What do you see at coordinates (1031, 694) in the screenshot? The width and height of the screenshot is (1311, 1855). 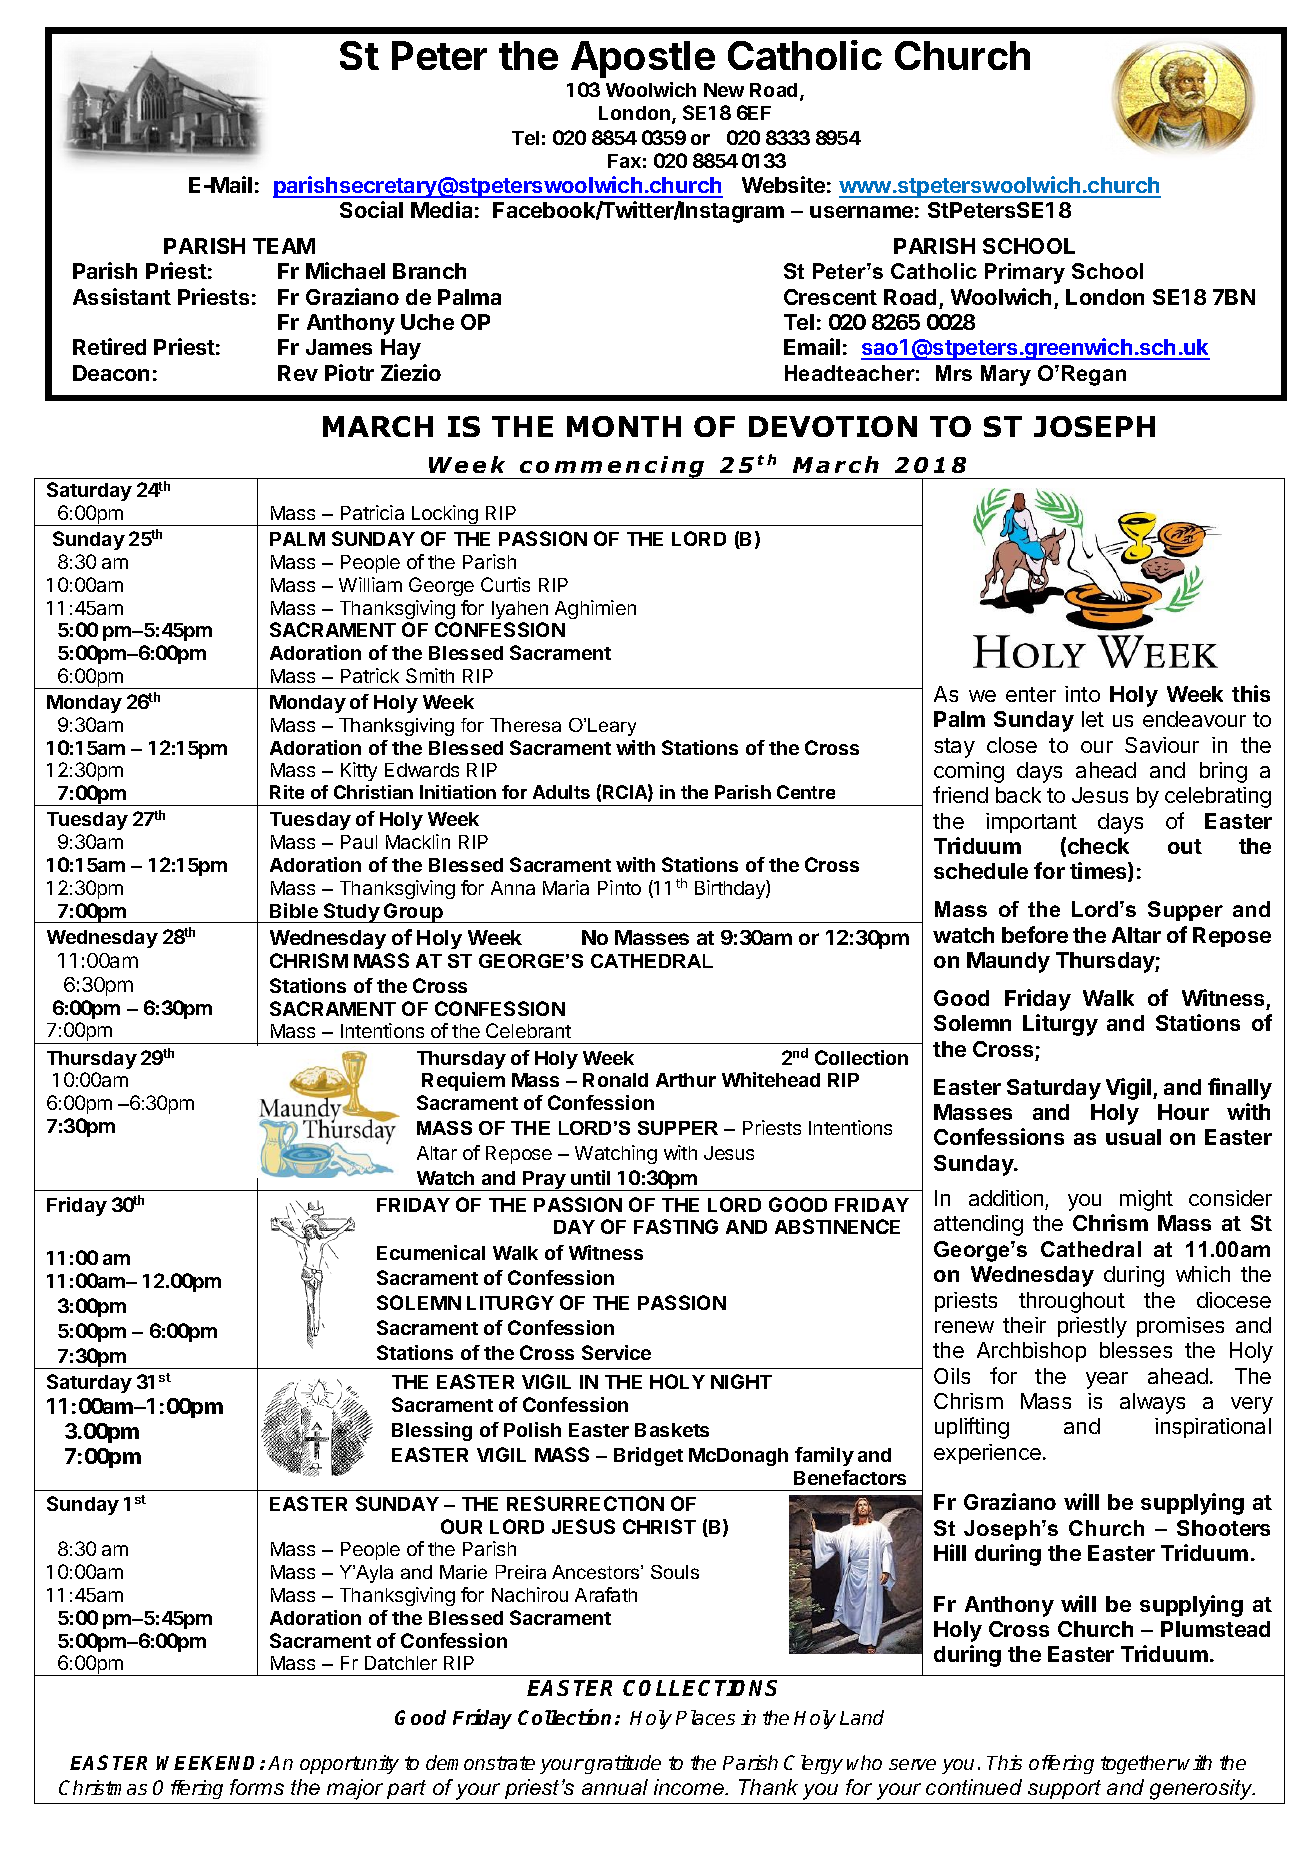 I see `enter` at bounding box center [1031, 694].
